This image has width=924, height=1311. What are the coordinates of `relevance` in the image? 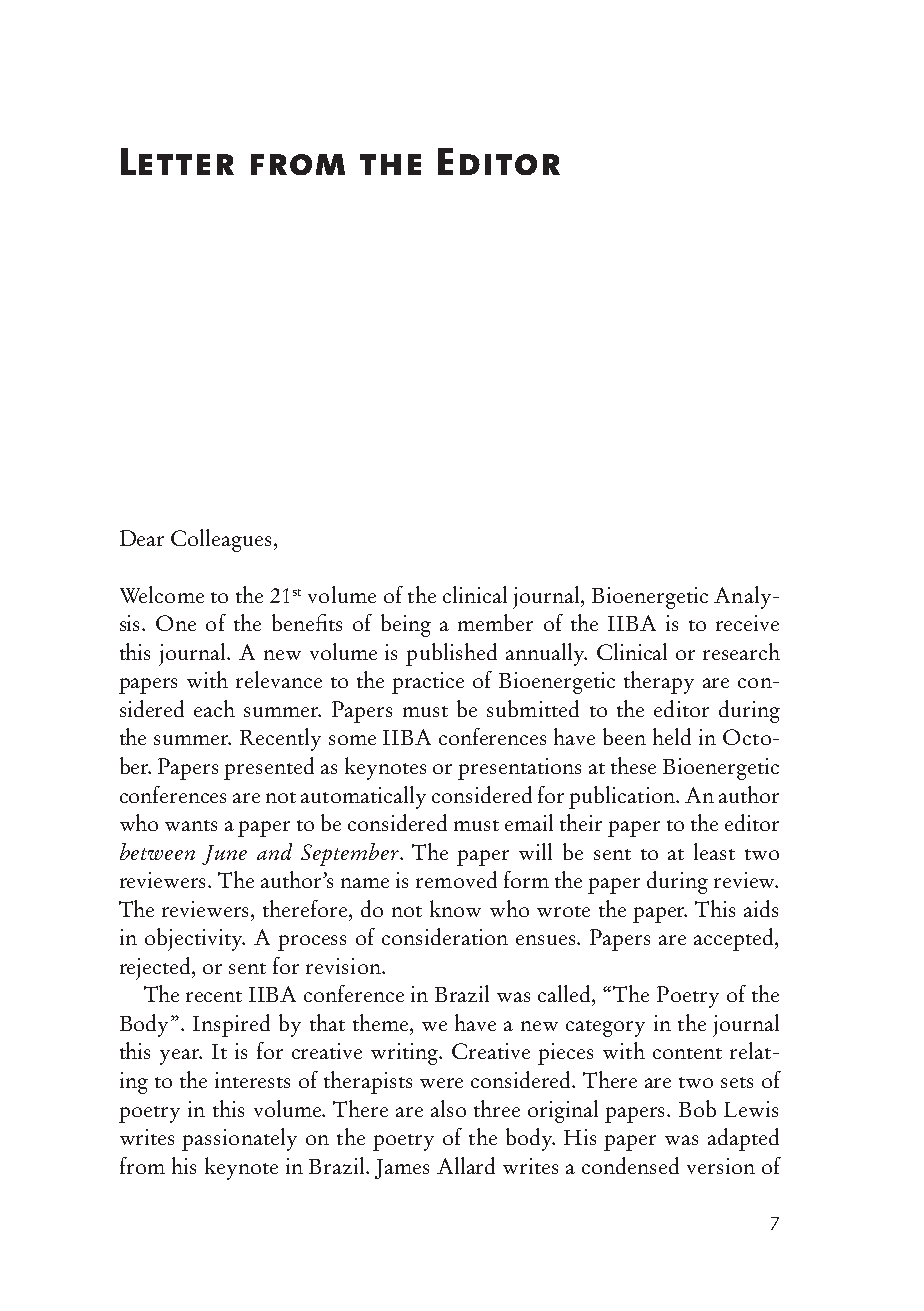 It's located at (279, 679).
